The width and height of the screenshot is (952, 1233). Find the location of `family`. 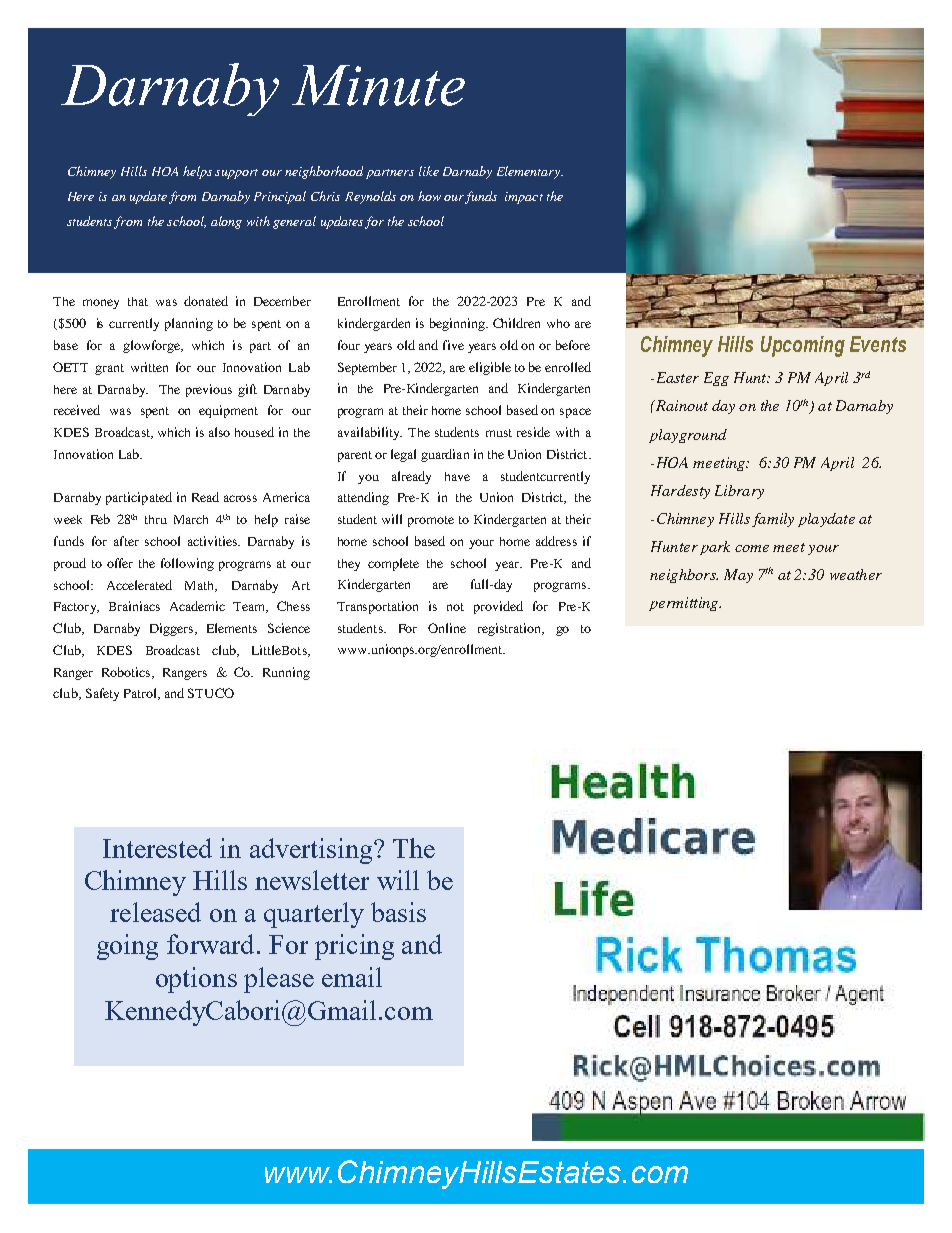

family is located at coordinates (773, 520).
